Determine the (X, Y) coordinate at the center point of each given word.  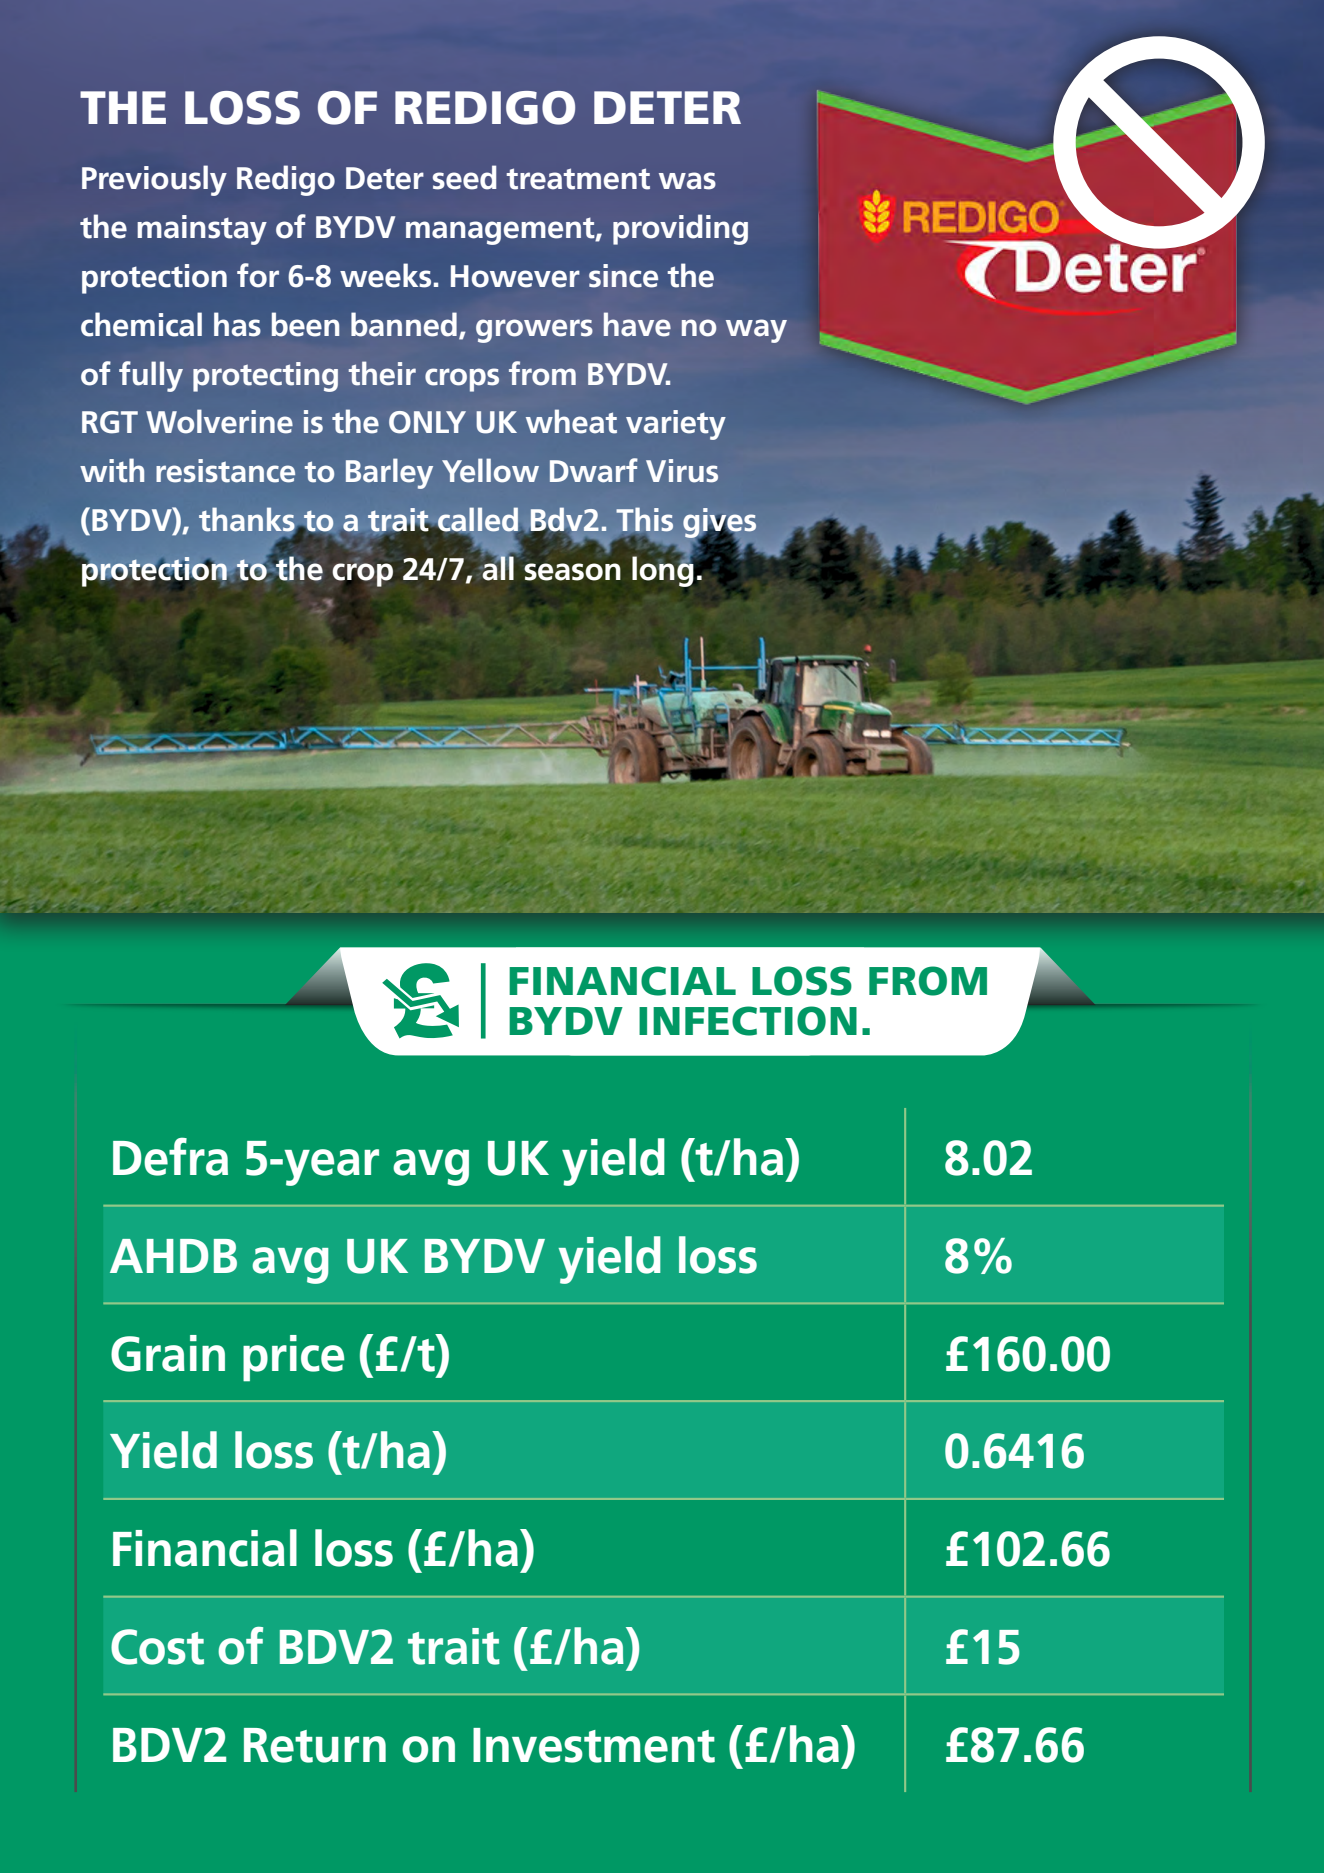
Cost (157, 1647)
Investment (594, 1745)
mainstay (202, 230)
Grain (168, 1353)
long (663, 570)
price (294, 1358)
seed (464, 177)
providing (680, 229)
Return (315, 1745)
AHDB (173, 1256)
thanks (248, 520)
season (572, 572)
